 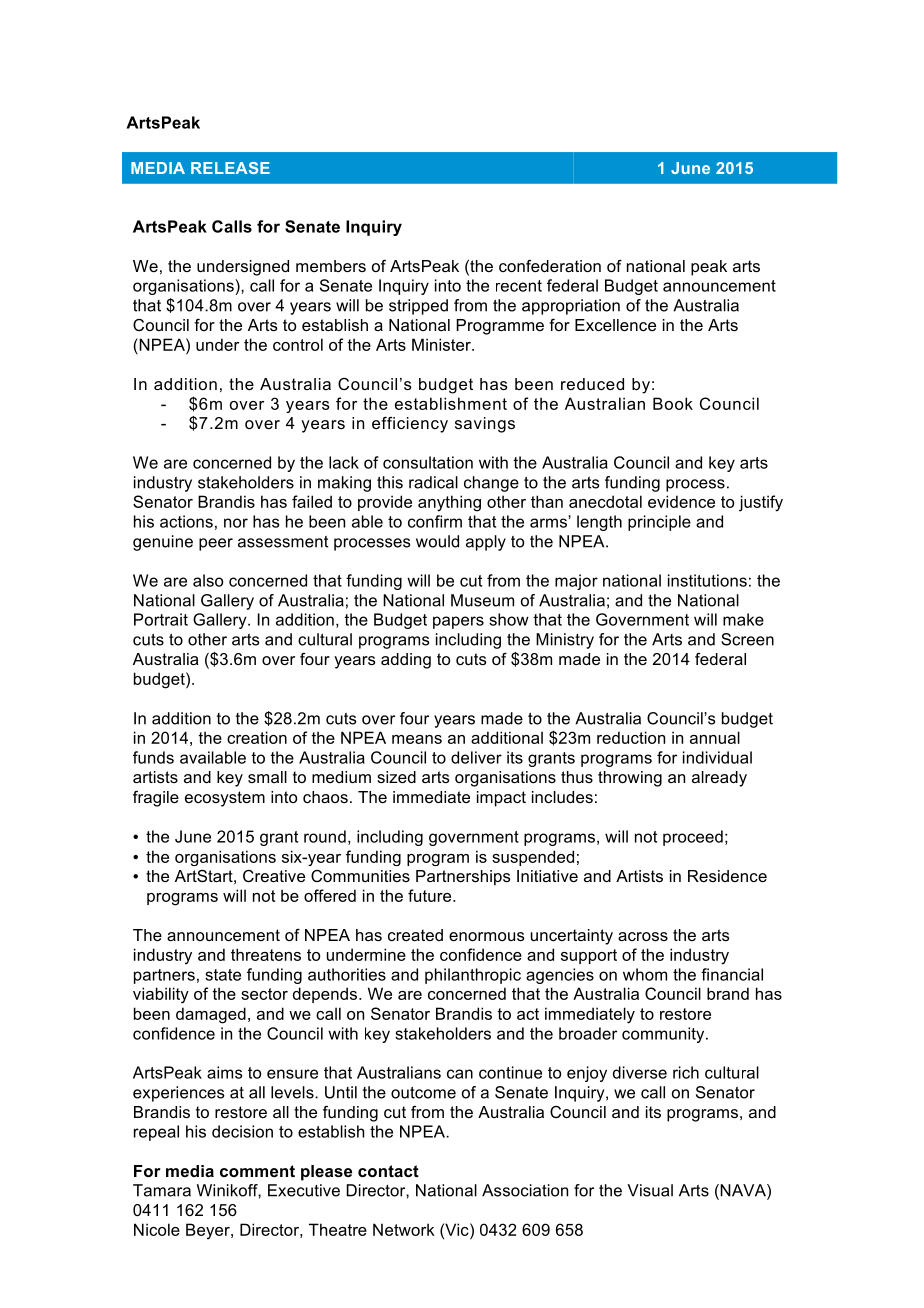 I want to click on recent, so click(x=519, y=286).
